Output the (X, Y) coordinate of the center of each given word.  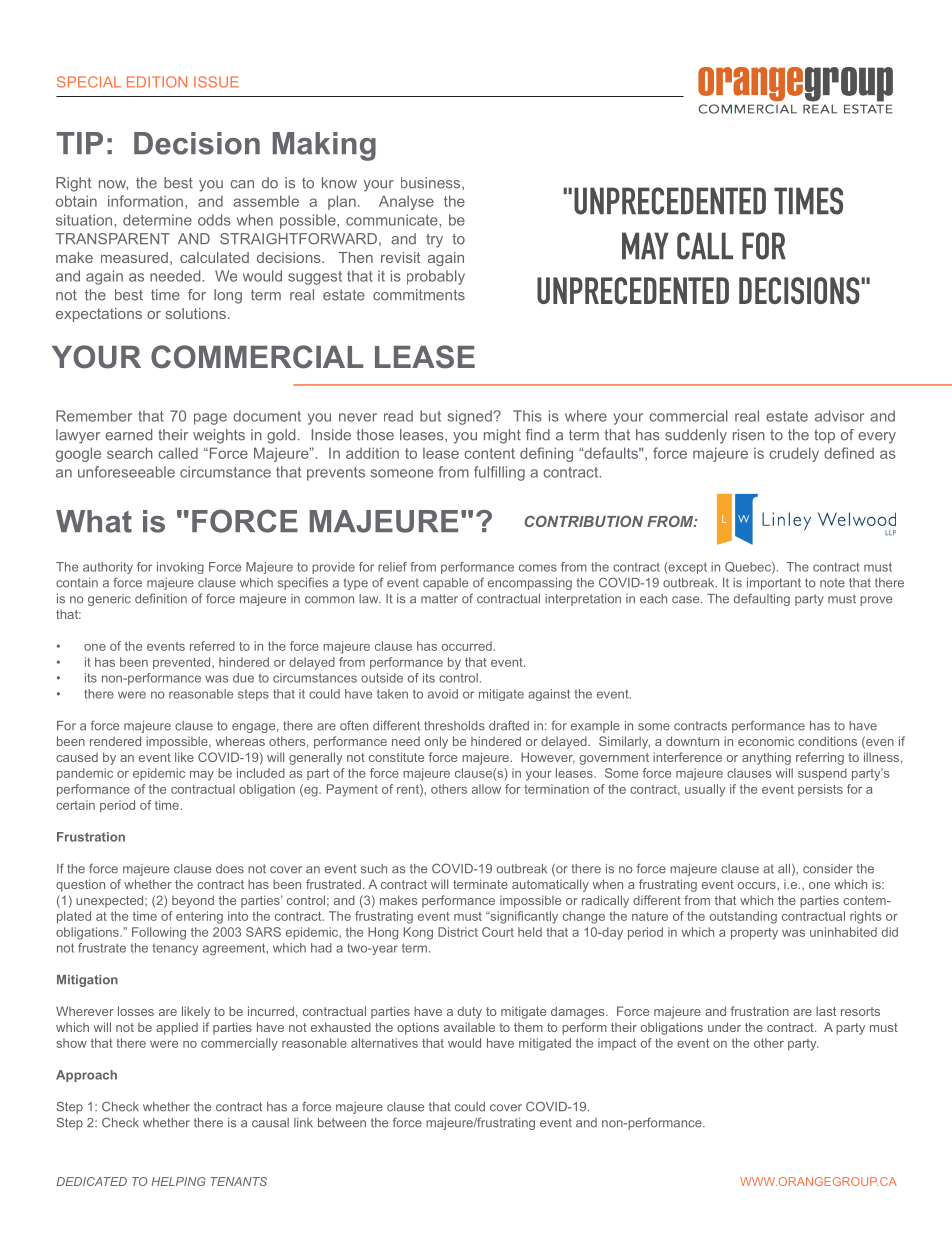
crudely (794, 454)
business (432, 183)
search (130, 453)
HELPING (178, 1181)
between (342, 1123)
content (489, 453)
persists (820, 790)
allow (486, 789)
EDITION (157, 82)
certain (75, 805)
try (434, 241)
